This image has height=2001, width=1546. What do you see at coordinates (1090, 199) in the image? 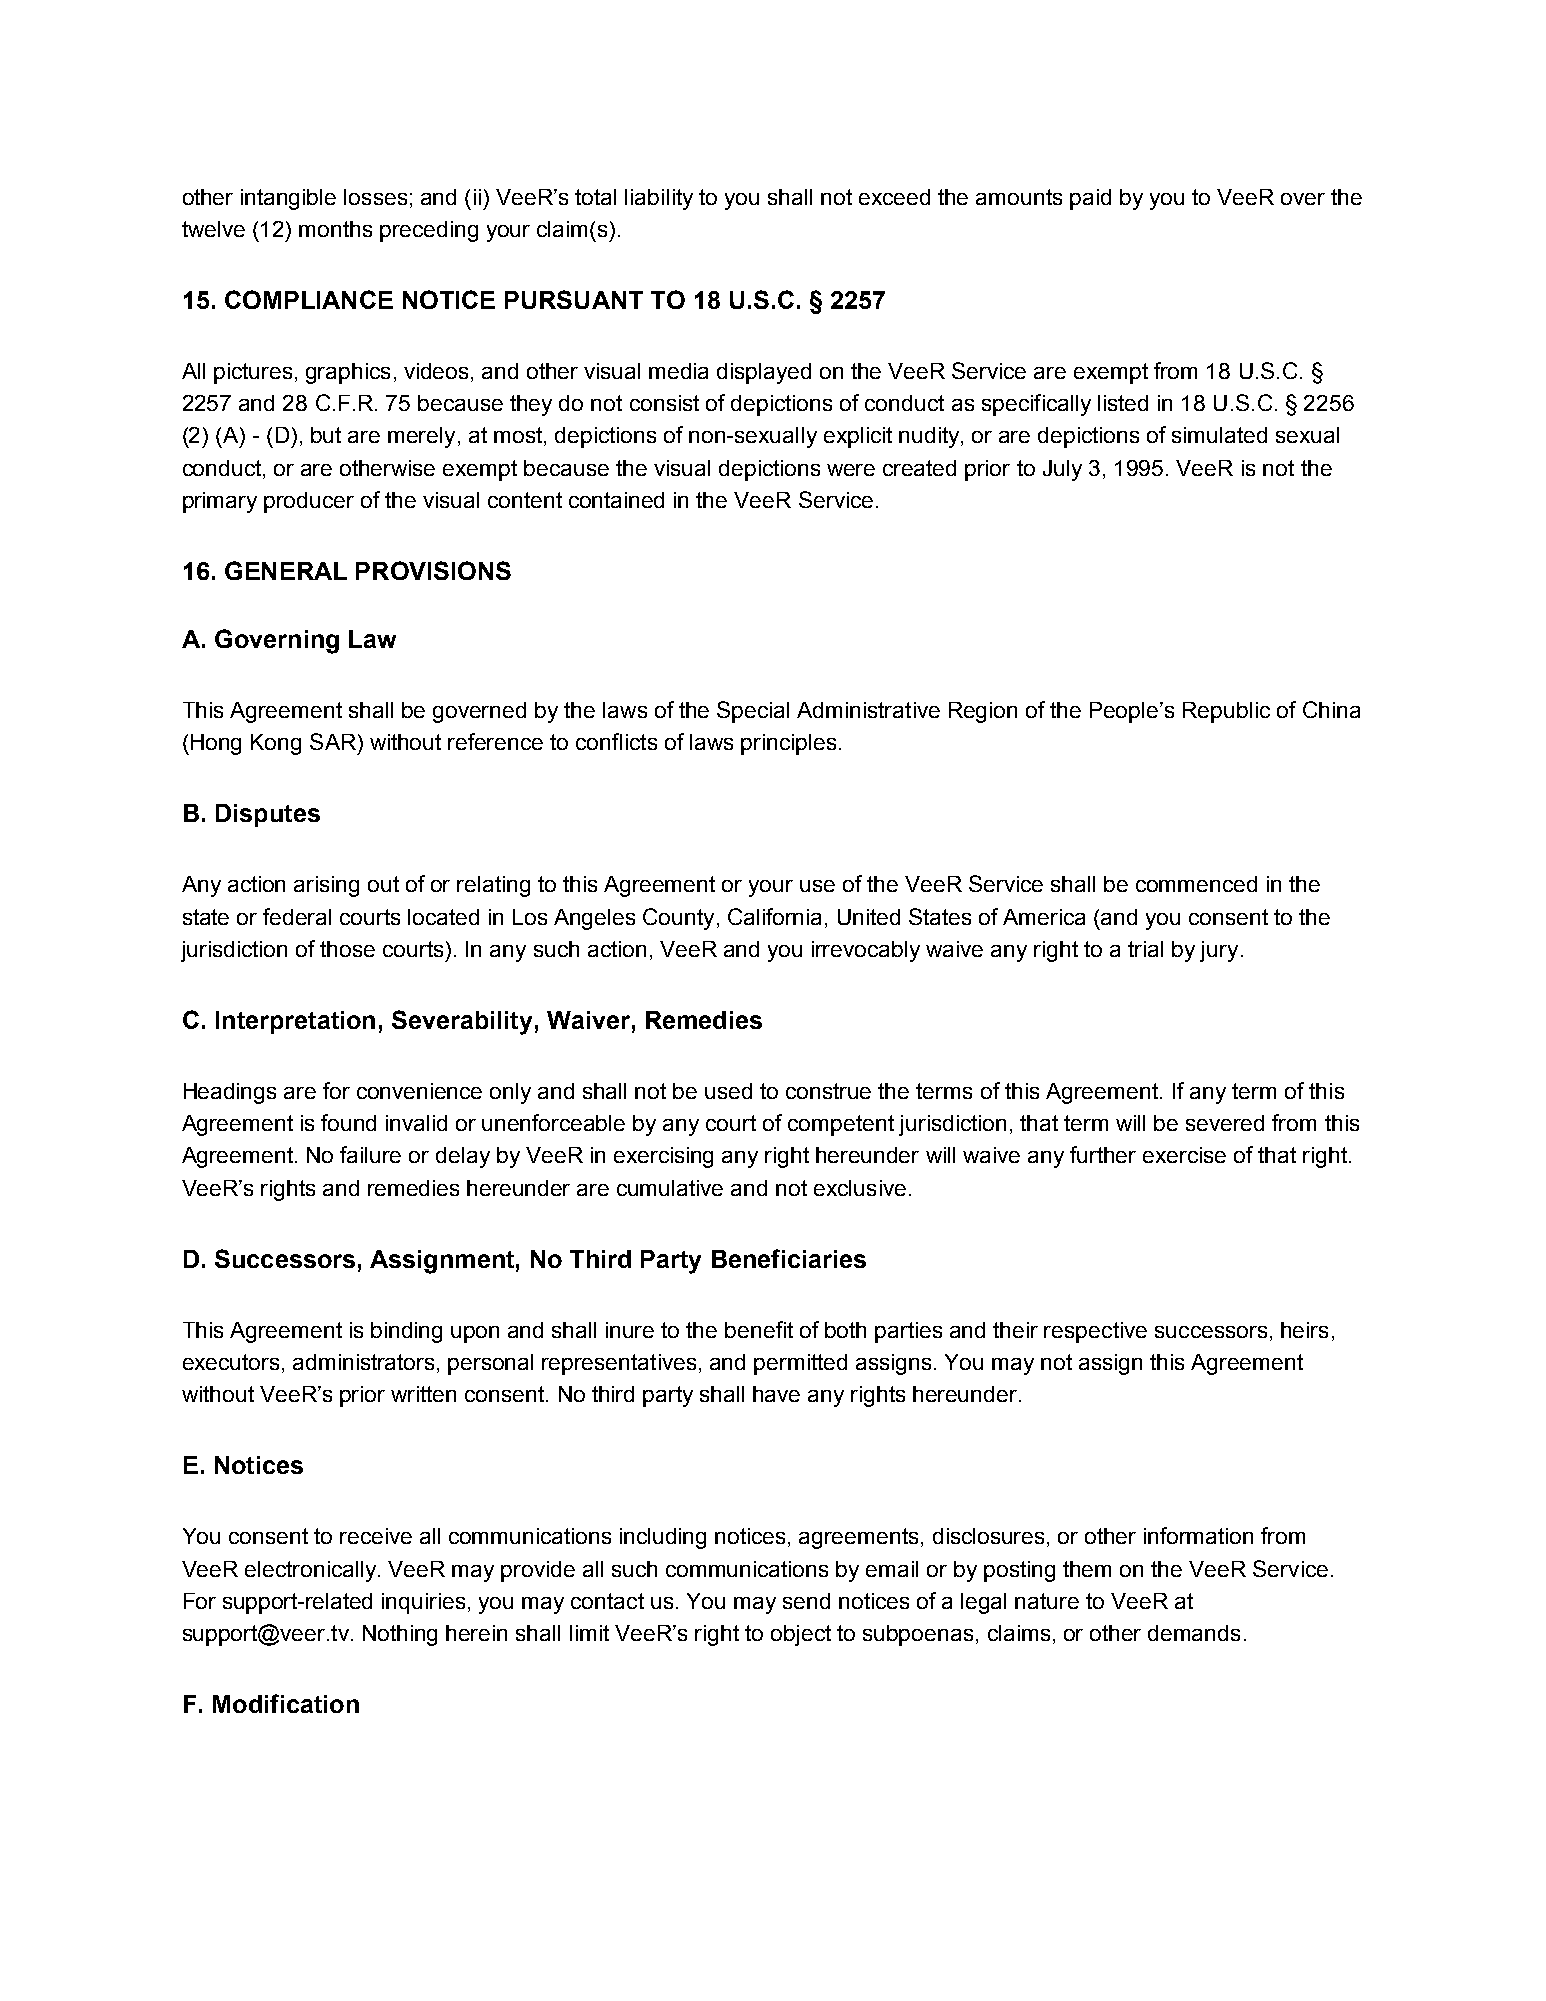
I see `paid` at bounding box center [1090, 199].
